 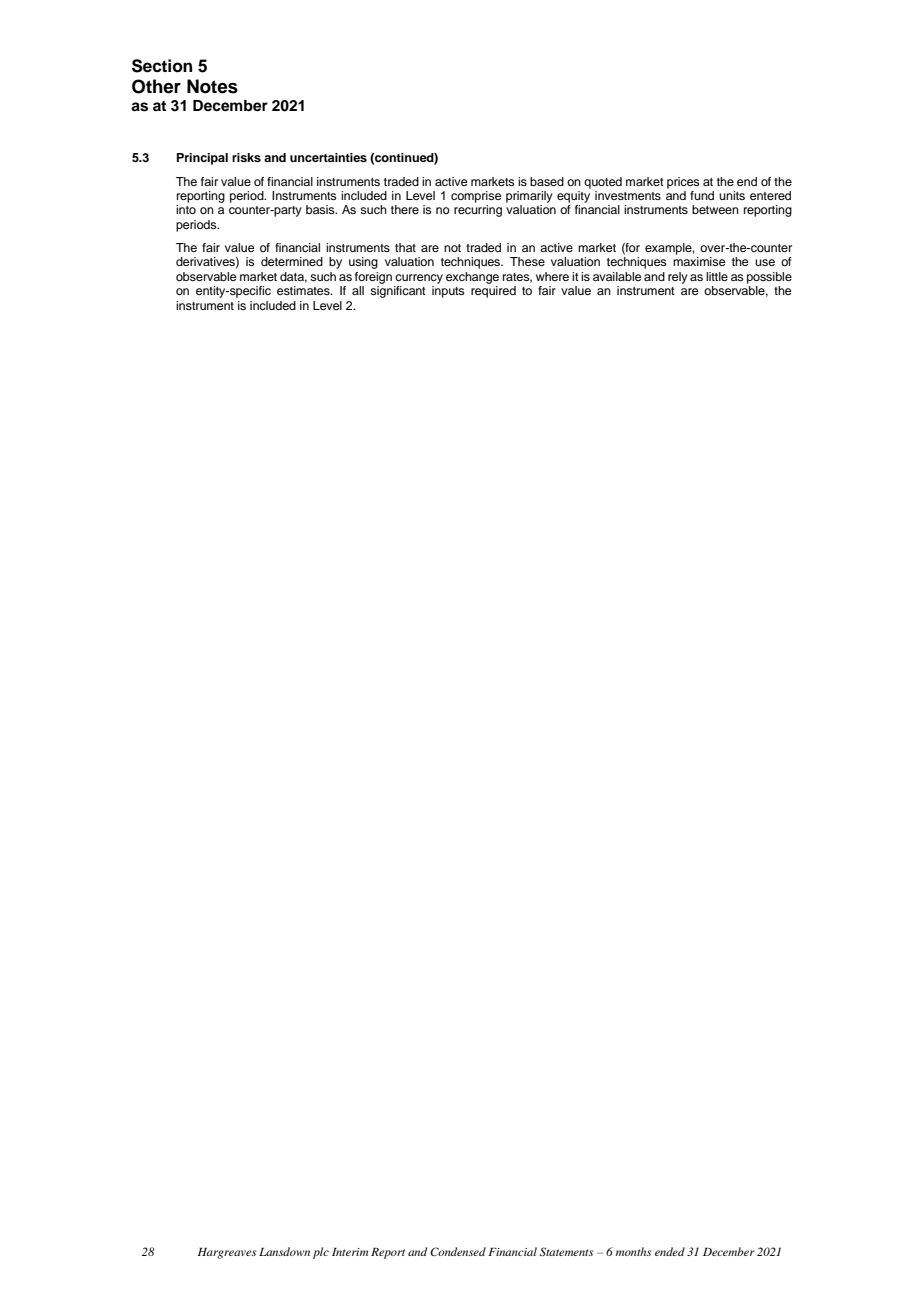 What do you see at coordinates (448, 292) in the image?
I see `inputs` at bounding box center [448, 292].
